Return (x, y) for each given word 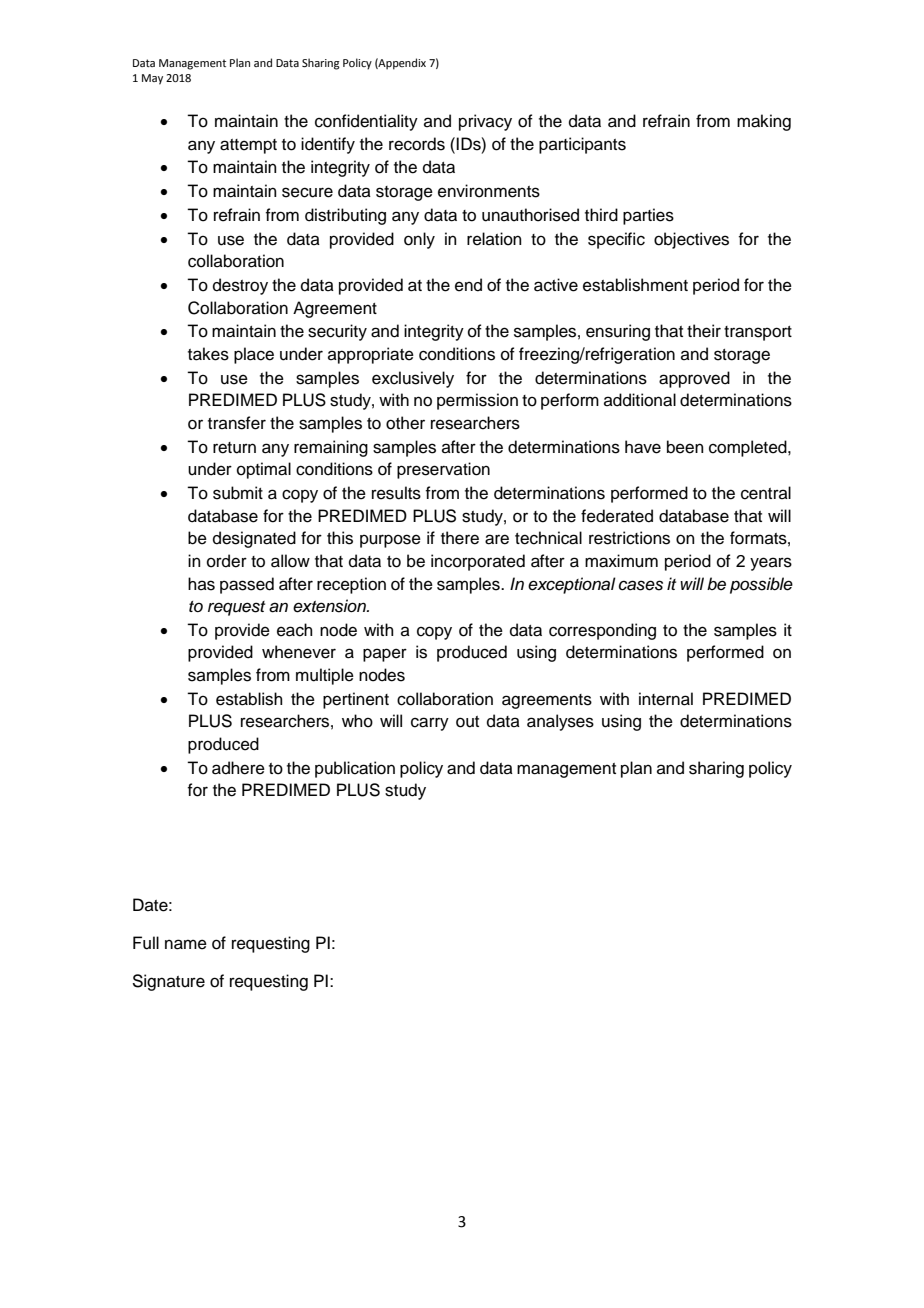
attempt (248, 146)
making (764, 122)
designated (254, 539)
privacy (485, 122)
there (460, 538)
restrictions (629, 538)
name (186, 944)
